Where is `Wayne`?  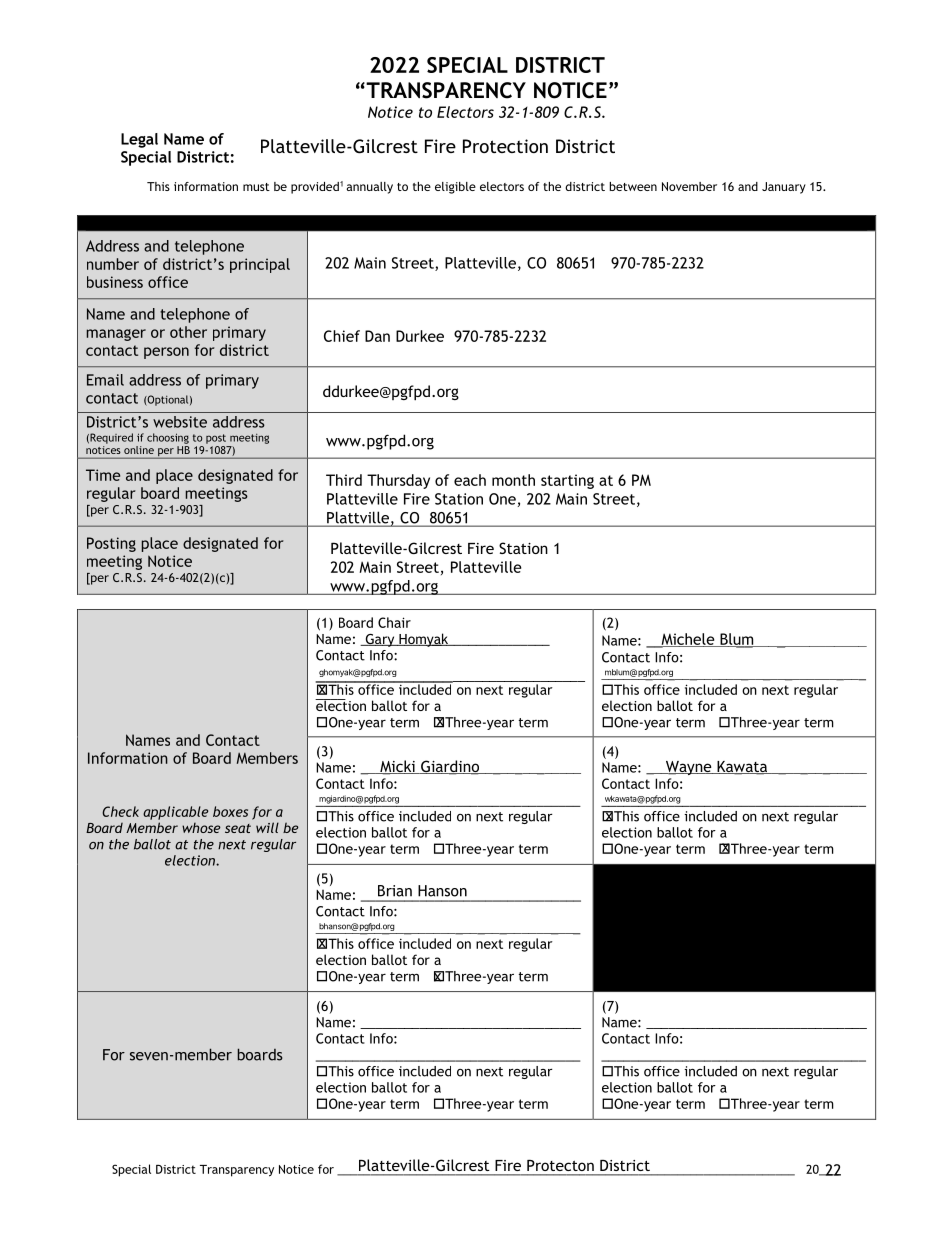
Wayne is located at coordinates (688, 768).
